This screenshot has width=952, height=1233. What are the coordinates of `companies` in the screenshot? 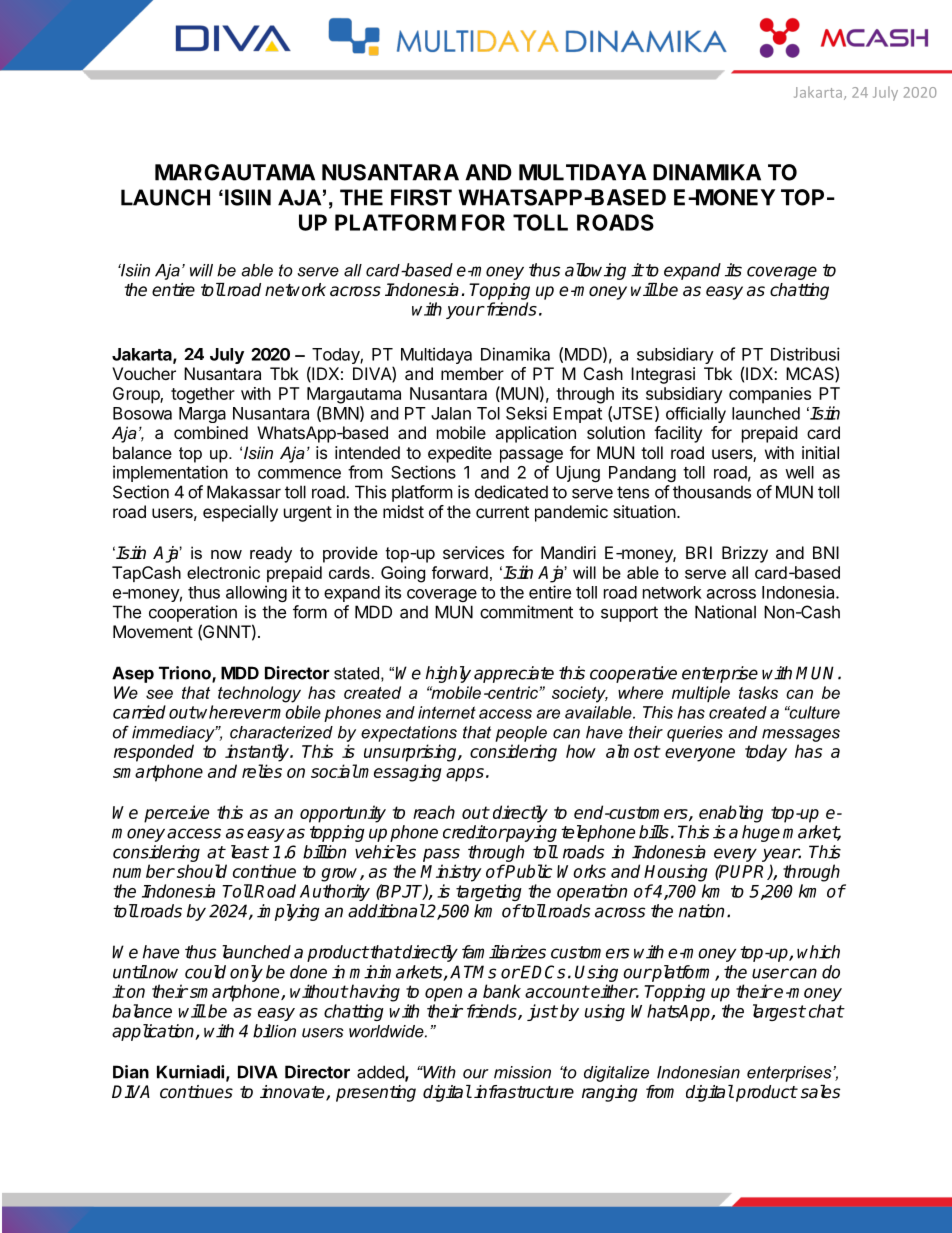 It's located at (770, 395).
